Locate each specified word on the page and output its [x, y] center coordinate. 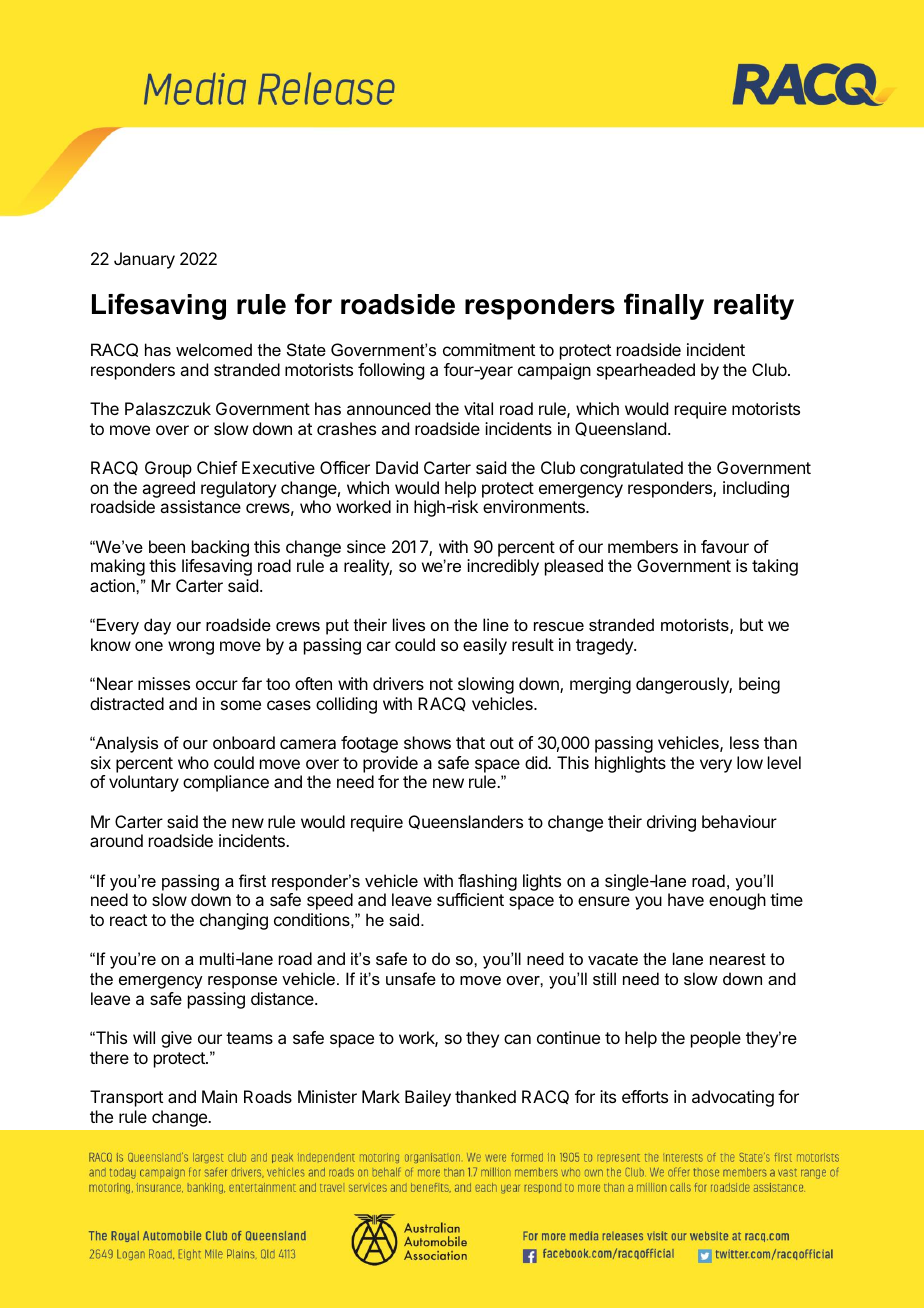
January [144, 260]
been [167, 546]
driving [671, 823]
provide [390, 764]
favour [725, 546]
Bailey [428, 1098]
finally [664, 306]
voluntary [144, 783]
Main [219, 1096]
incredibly [503, 567]
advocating [733, 1098]
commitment [489, 349]
